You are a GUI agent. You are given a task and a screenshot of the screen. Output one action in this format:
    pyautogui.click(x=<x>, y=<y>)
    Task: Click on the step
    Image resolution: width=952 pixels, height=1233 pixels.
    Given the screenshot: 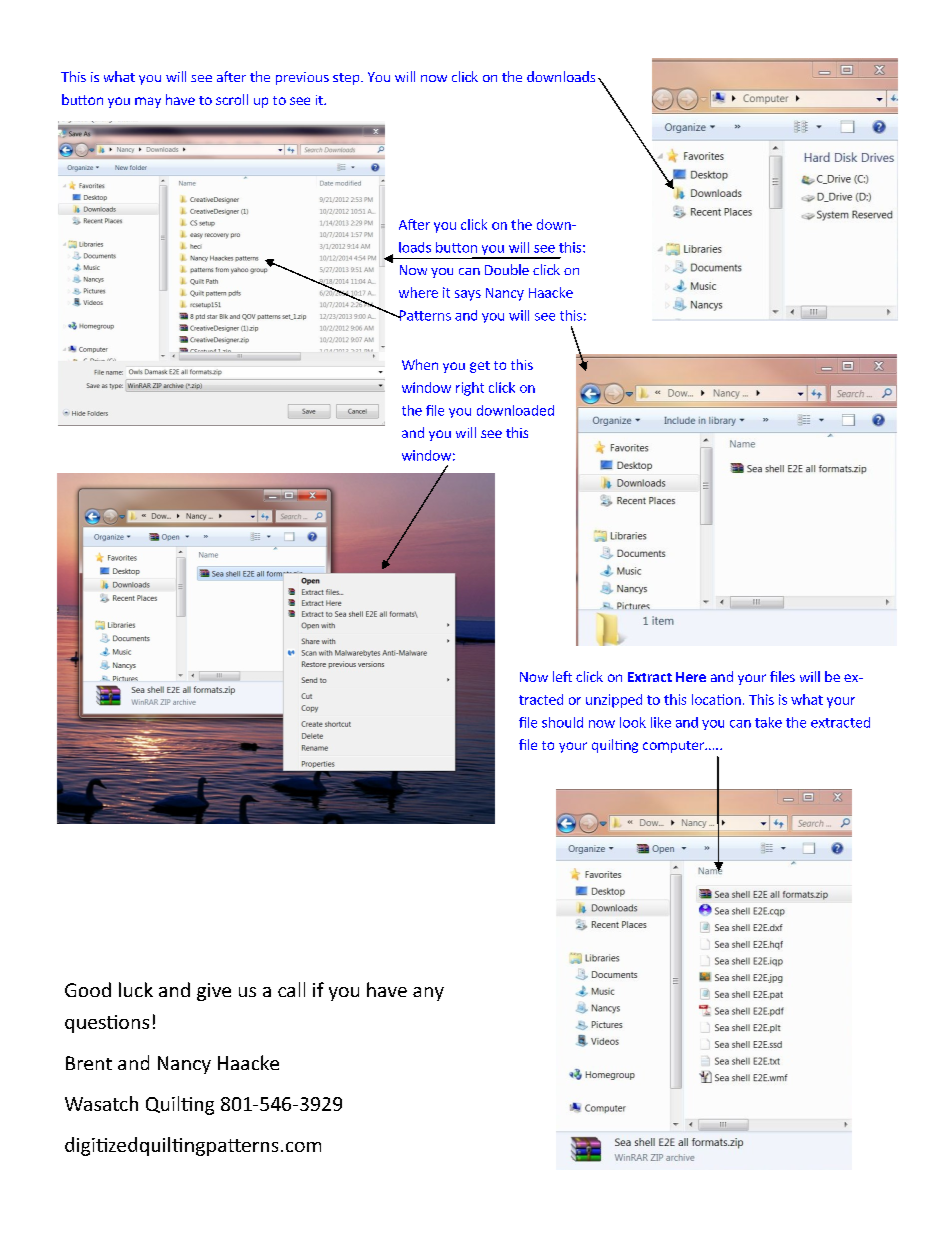 What is the action you would take?
    pyautogui.click(x=347, y=79)
